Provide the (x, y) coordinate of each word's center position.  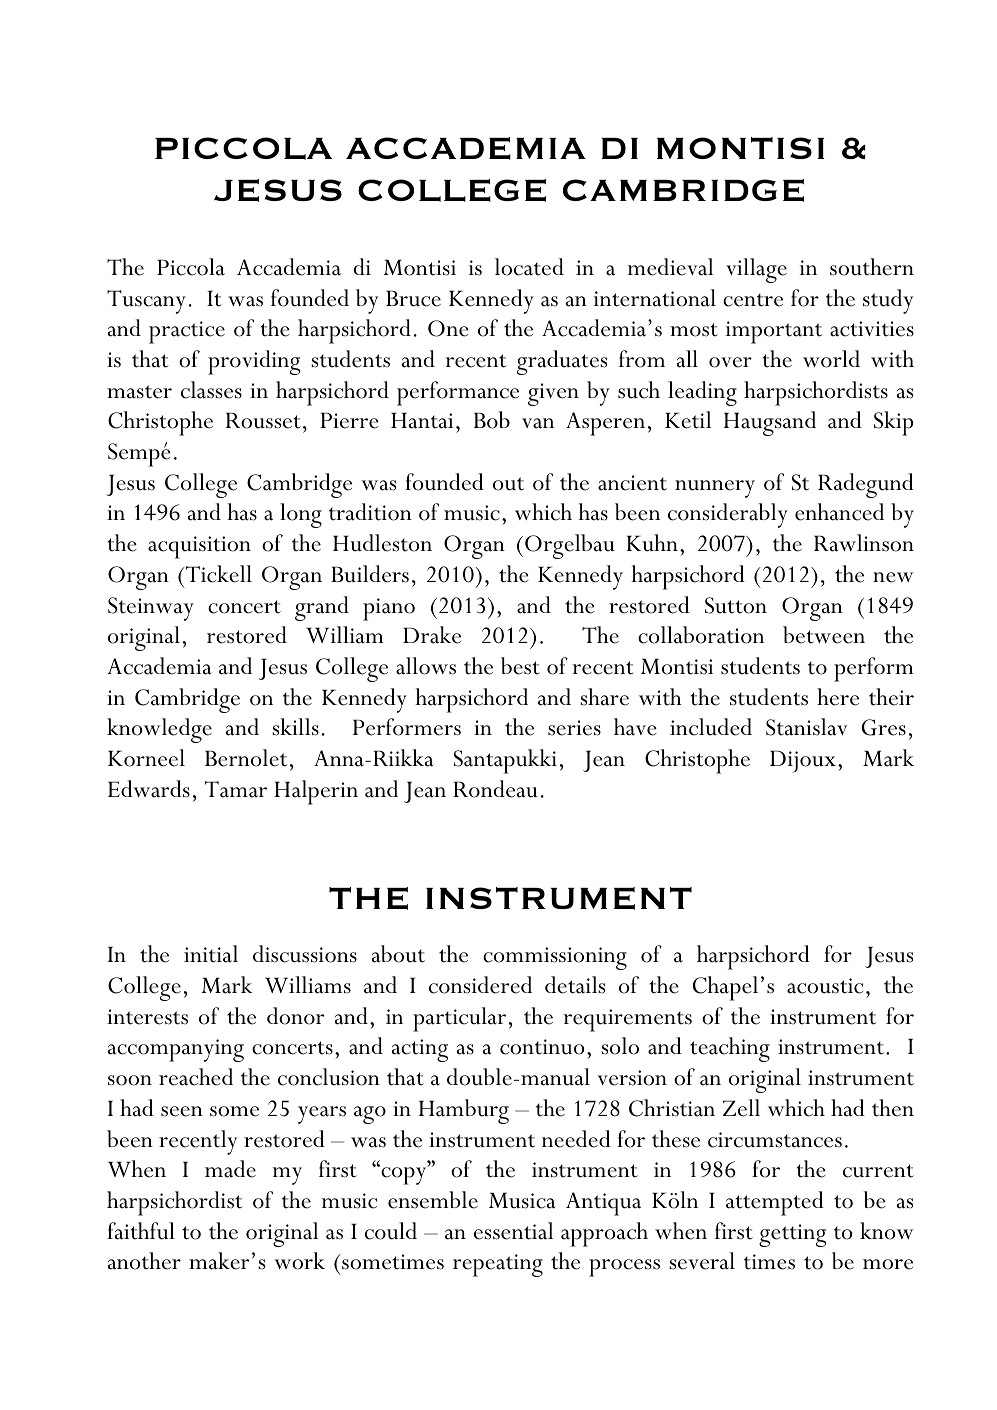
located (529, 267)
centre (753, 300)
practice (187, 332)
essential (513, 1231)
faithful (141, 1231)
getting (792, 1235)
